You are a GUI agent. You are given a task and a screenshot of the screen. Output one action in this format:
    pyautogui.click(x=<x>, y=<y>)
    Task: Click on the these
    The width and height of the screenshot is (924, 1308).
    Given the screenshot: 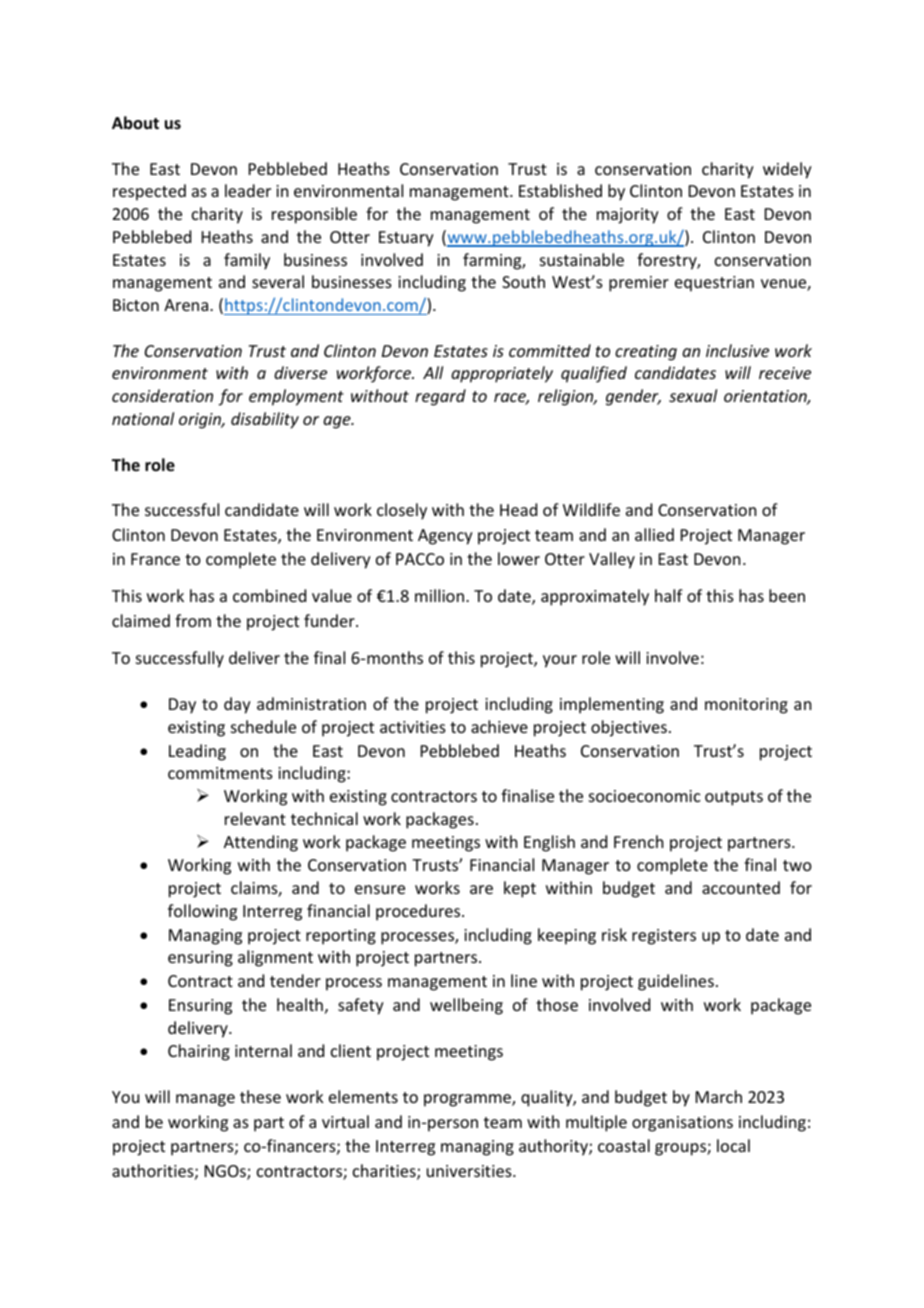 What is the action you would take?
    pyautogui.click(x=260, y=1096)
